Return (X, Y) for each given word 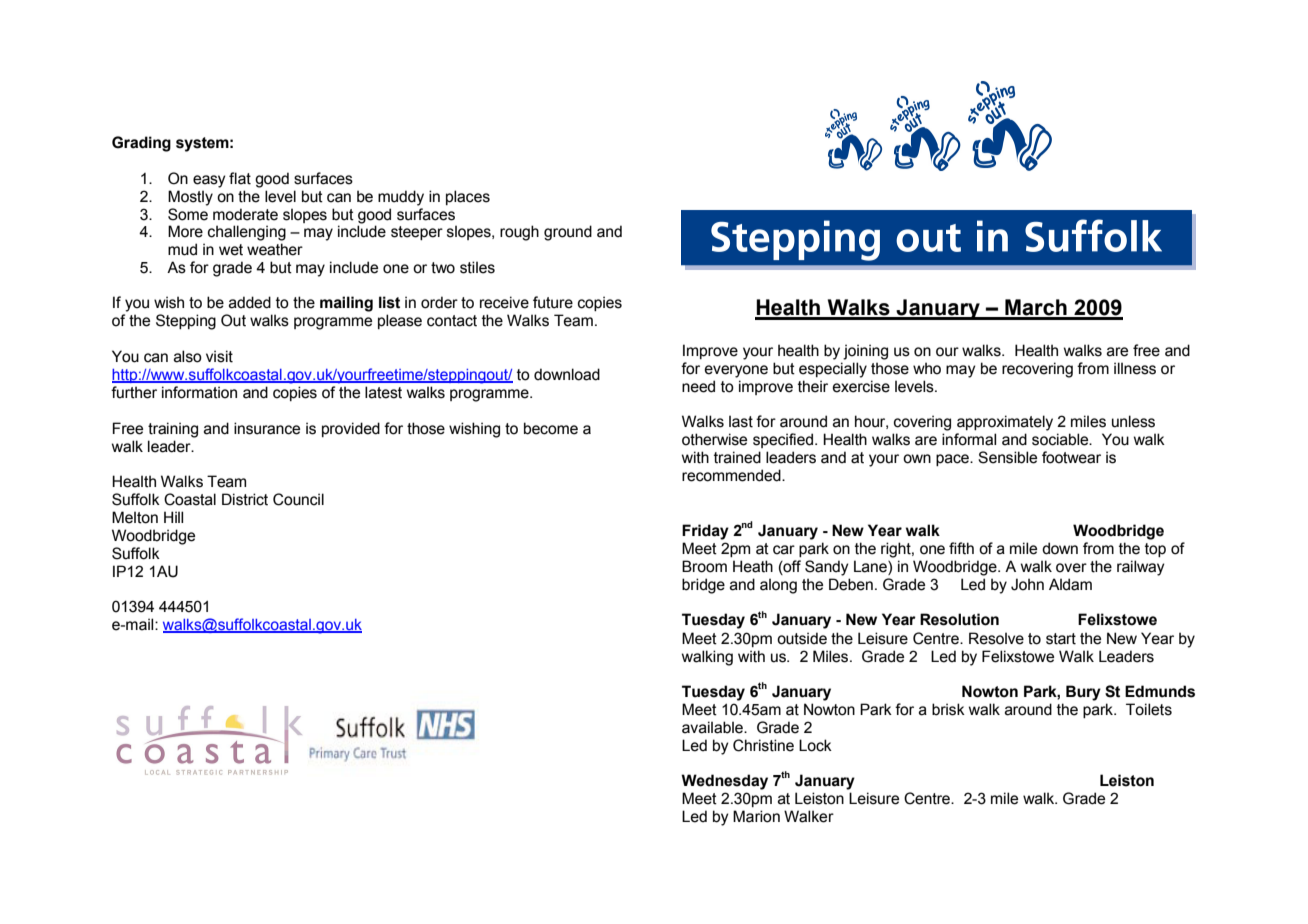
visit (219, 356)
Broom (704, 566)
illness (1135, 368)
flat (240, 178)
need (698, 386)
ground (568, 233)
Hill (173, 517)
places (468, 197)
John (1027, 584)
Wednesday (724, 782)
